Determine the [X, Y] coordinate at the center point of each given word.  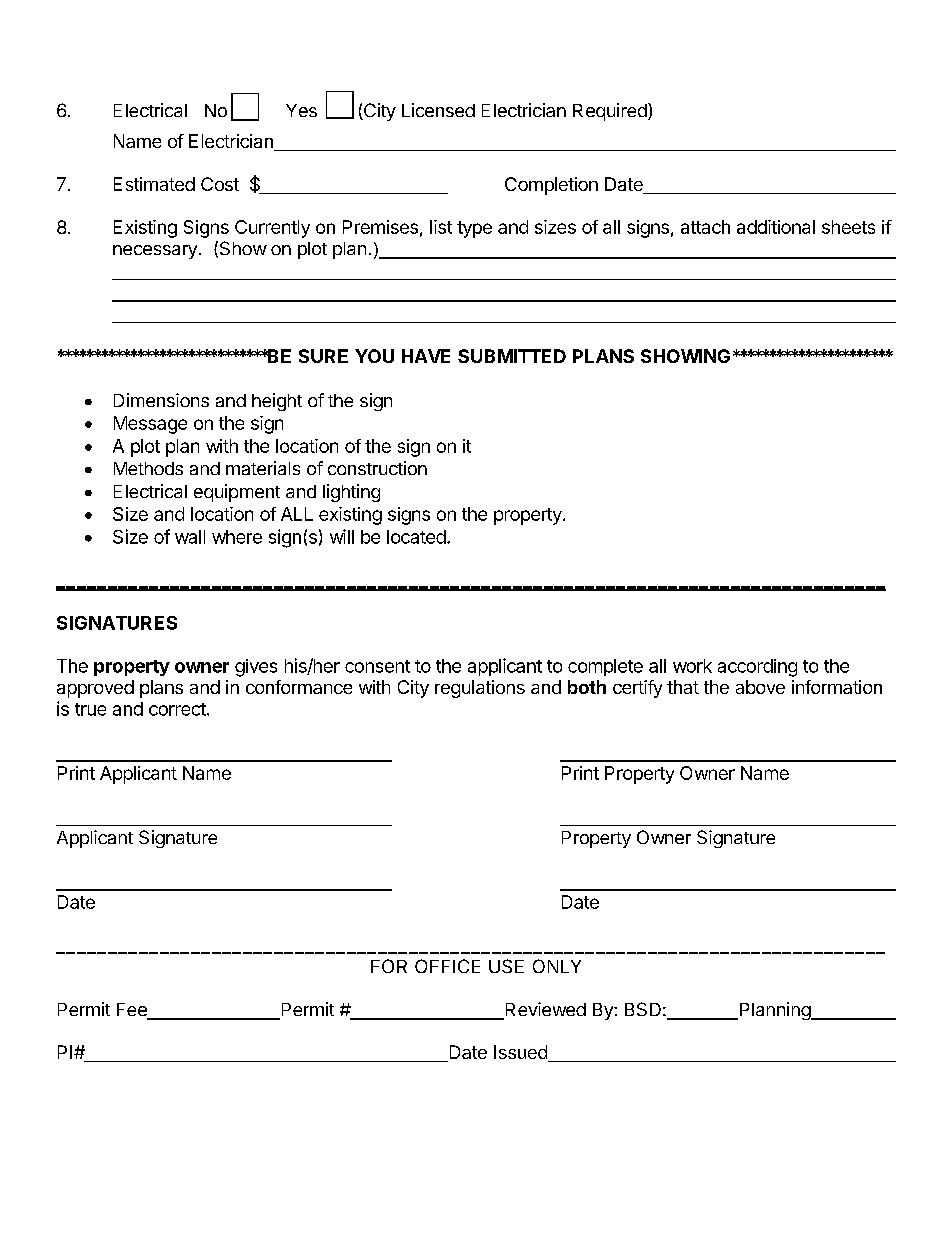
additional [776, 227]
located [416, 537]
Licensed [438, 110]
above [760, 687]
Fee [133, 1011]
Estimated [154, 184]
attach [705, 227]
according [757, 668]
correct [177, 709]
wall [190, 537]
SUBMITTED [512, 356]
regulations [480, 689]
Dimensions [161, 400]
